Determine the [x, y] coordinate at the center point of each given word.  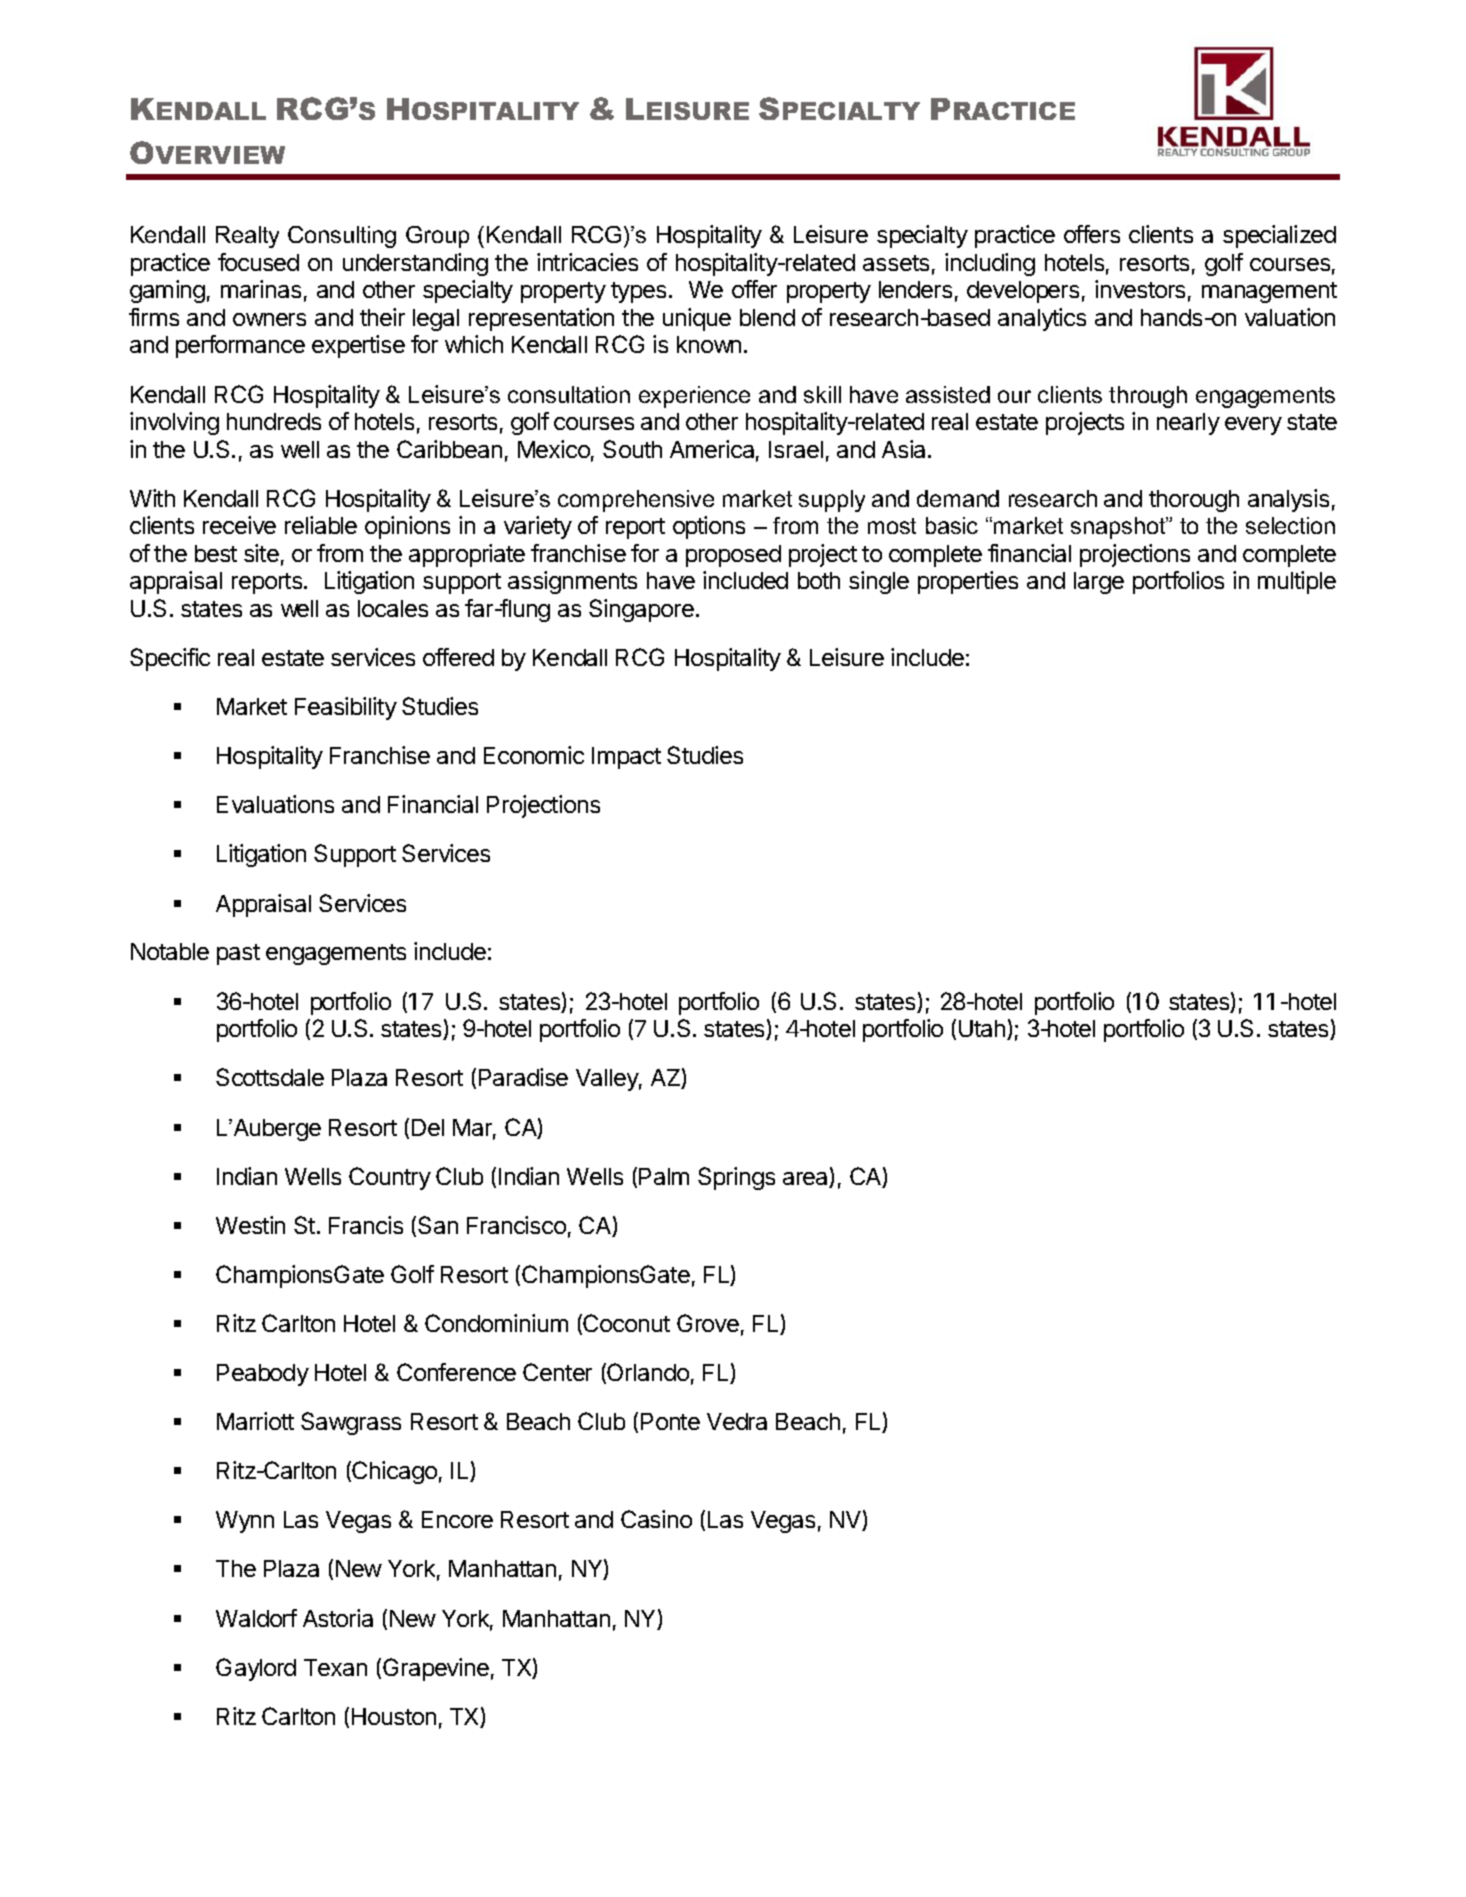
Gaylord [256, 1669]
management [1269, 292]
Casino [656, 1519]
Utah [983, 1030]
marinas [261, 289]
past [238, 954]
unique [697, 319]
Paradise [523, 1077]
